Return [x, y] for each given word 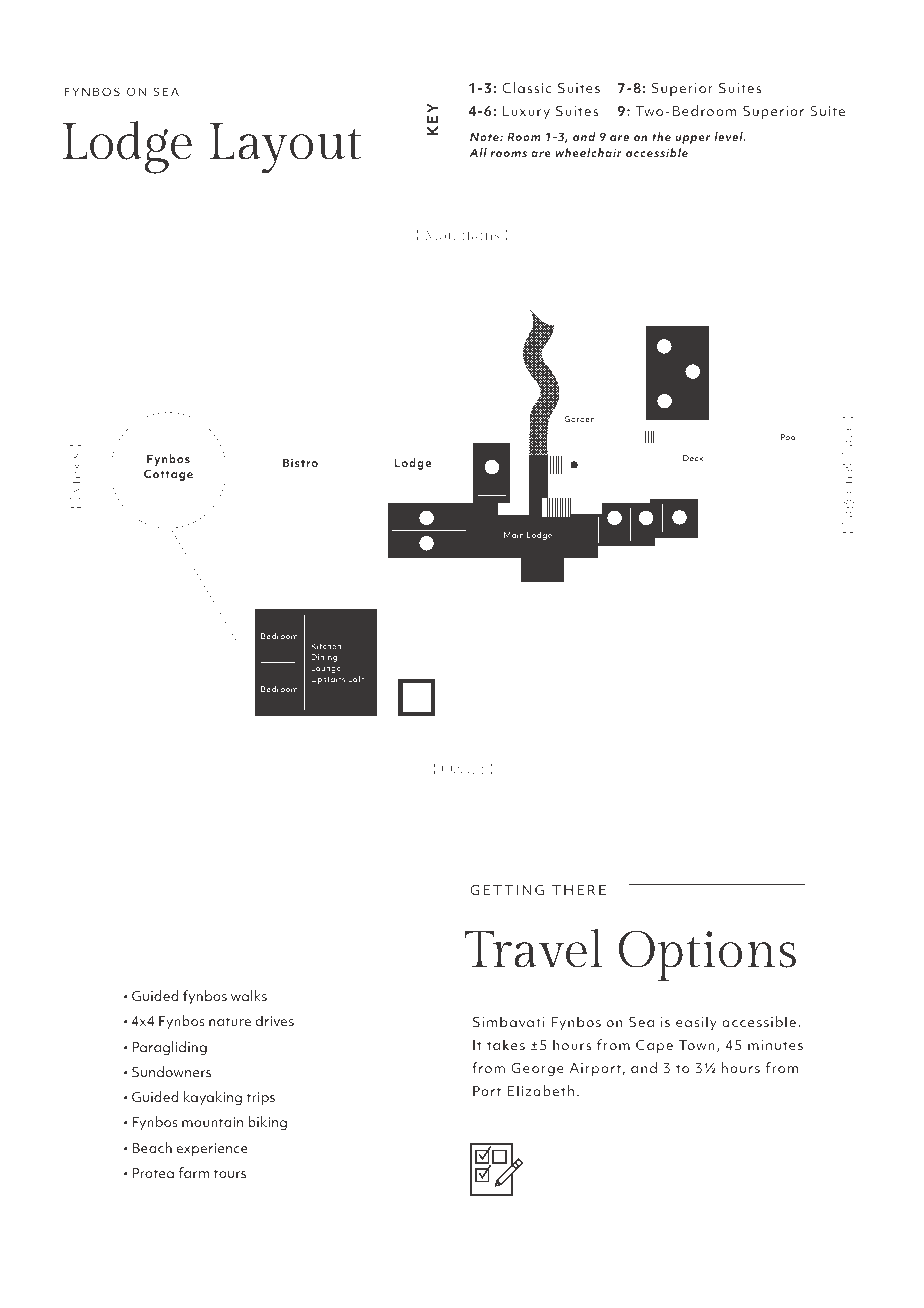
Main [514, 535]
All [478, 152]
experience [212, 1149]
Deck [693, 458]
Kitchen [326, 646]
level [729, 136]
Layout [286, 148]
